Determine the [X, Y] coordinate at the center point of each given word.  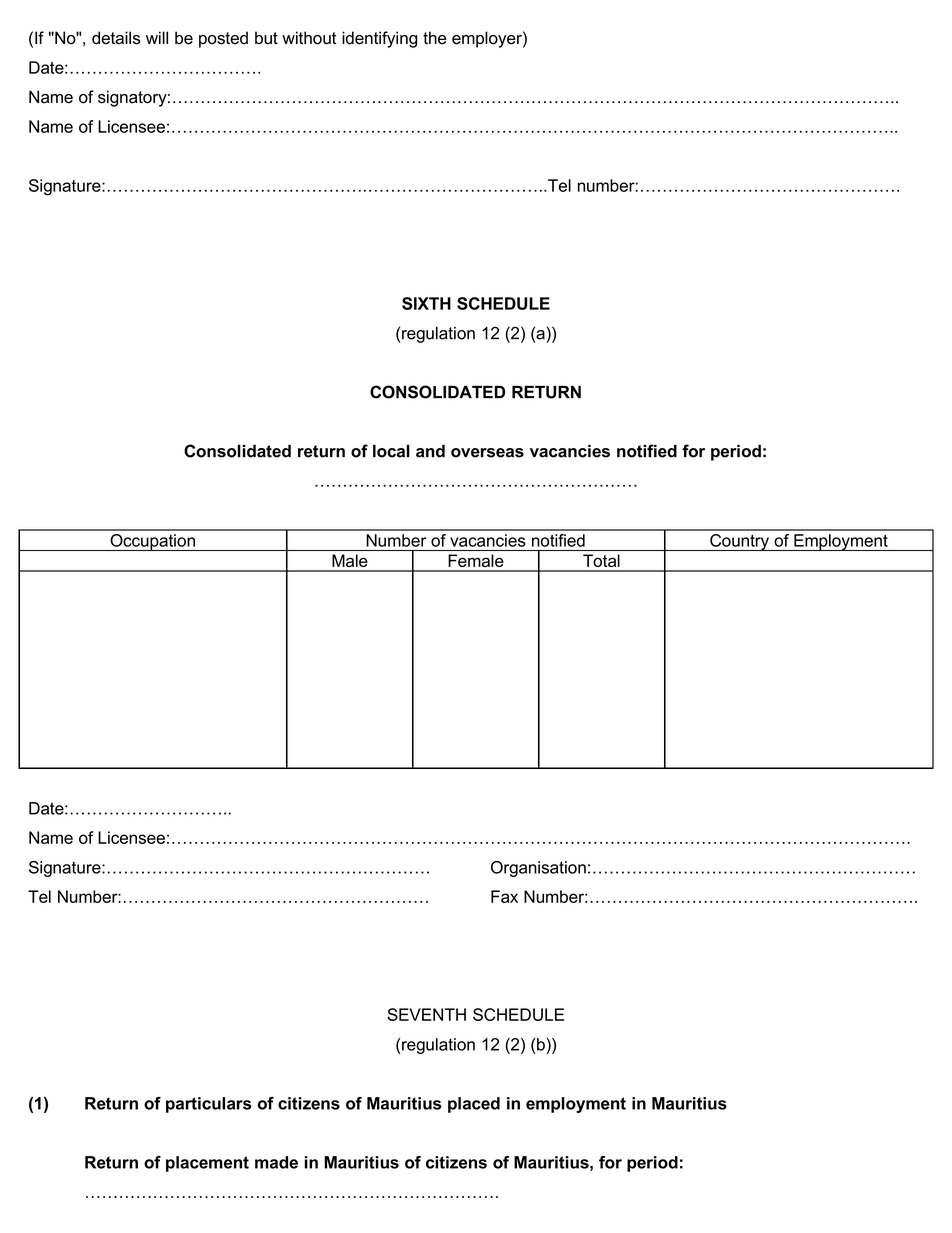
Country [739, 542]
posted [223, 39]
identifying [379, 39]
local [391, 451]
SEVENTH [426, 1014]
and [430, 451]
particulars [209, 1105]
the [434, 38]
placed [474, 1105]
